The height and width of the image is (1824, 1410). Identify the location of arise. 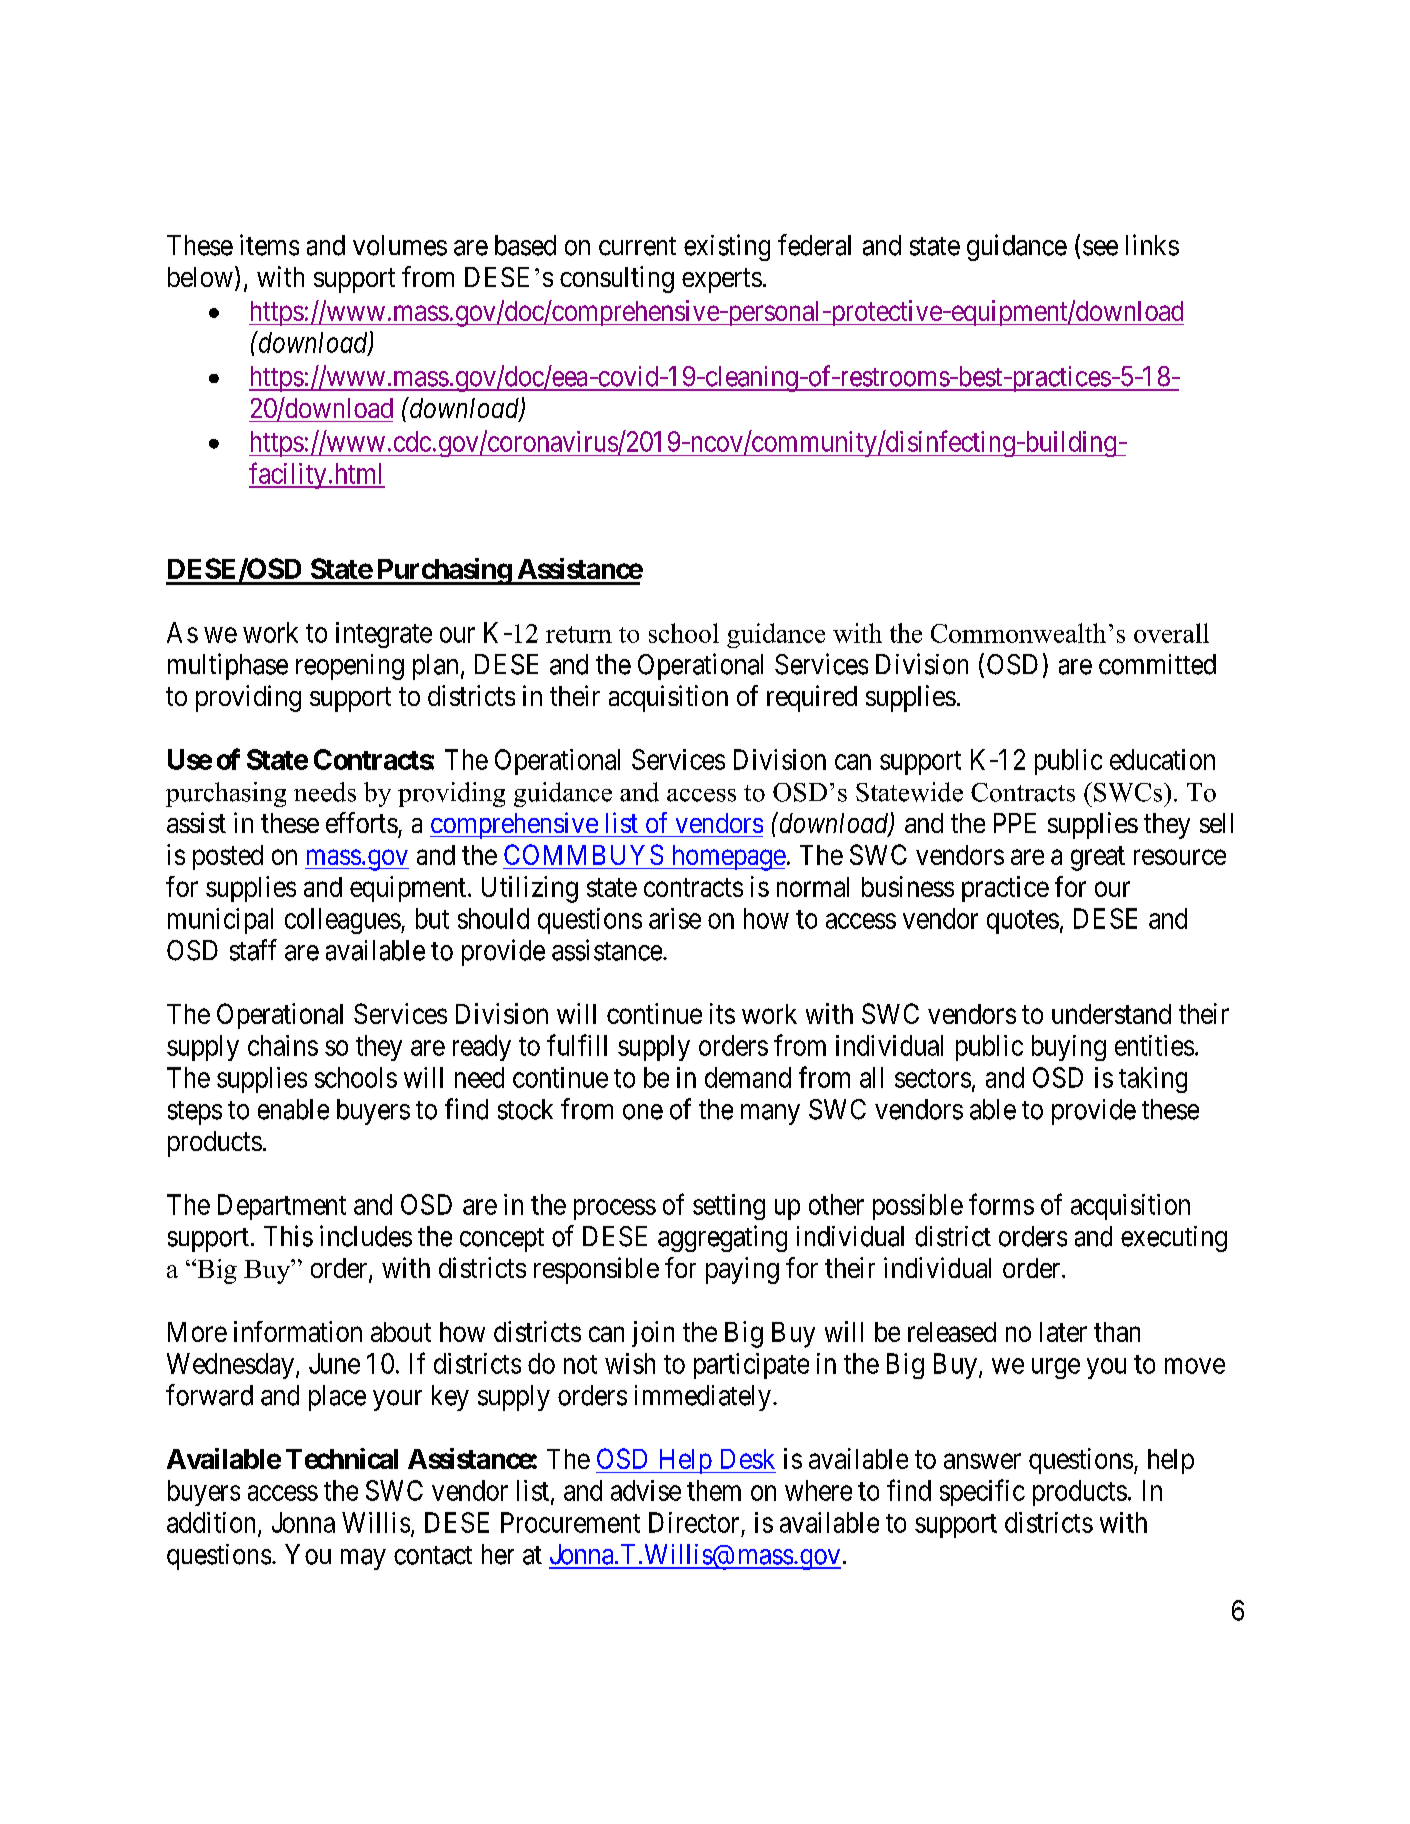
(675, 918).
